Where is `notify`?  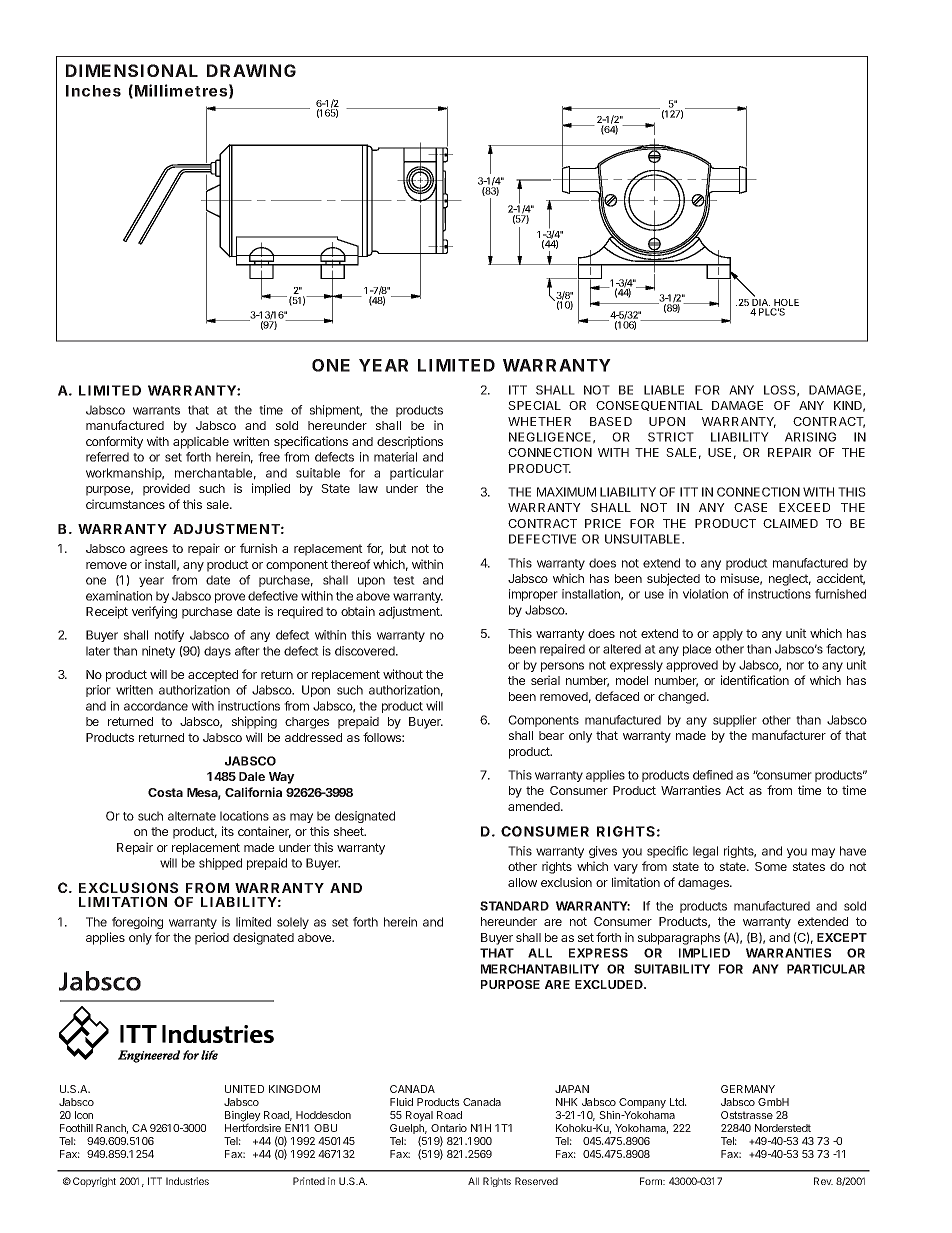
notify is located at coordinates (169, 636).
